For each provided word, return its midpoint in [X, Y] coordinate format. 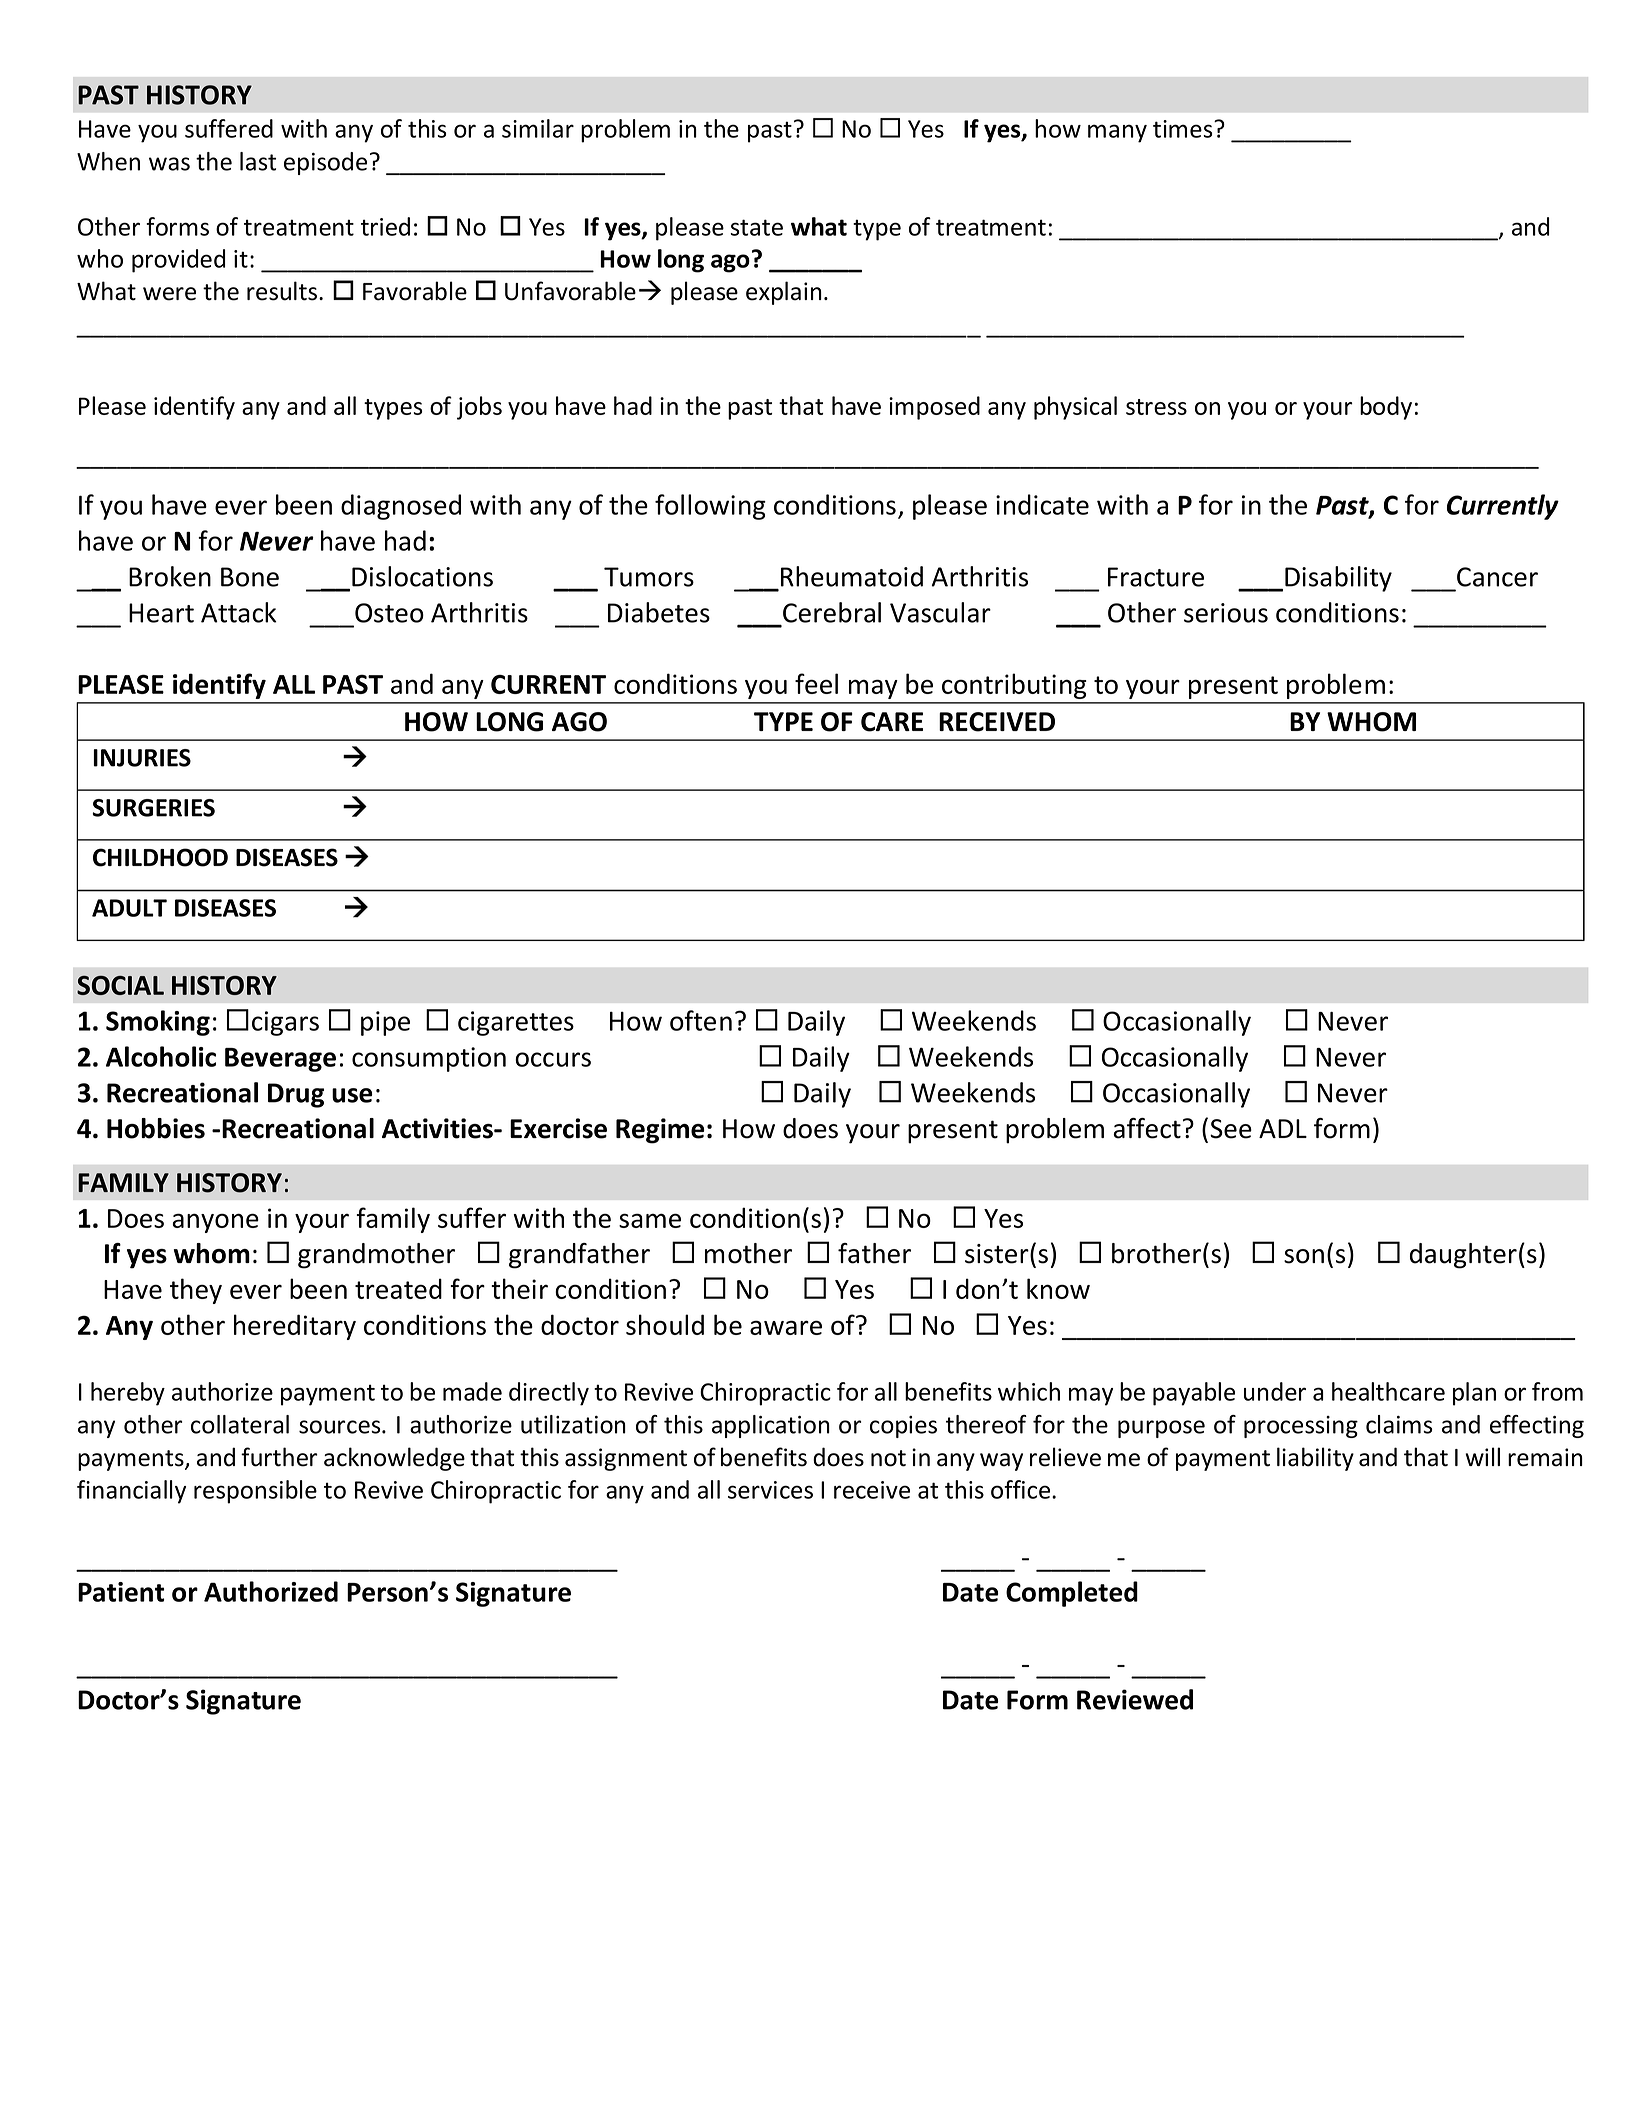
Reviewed [1135, 1699]
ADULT [129, 908]
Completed [1072, 1594]
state [756, 227]
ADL [1283, 1128]
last [258, 161]
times [1184, 129]
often [701, 1020]
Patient [121, 1592]
